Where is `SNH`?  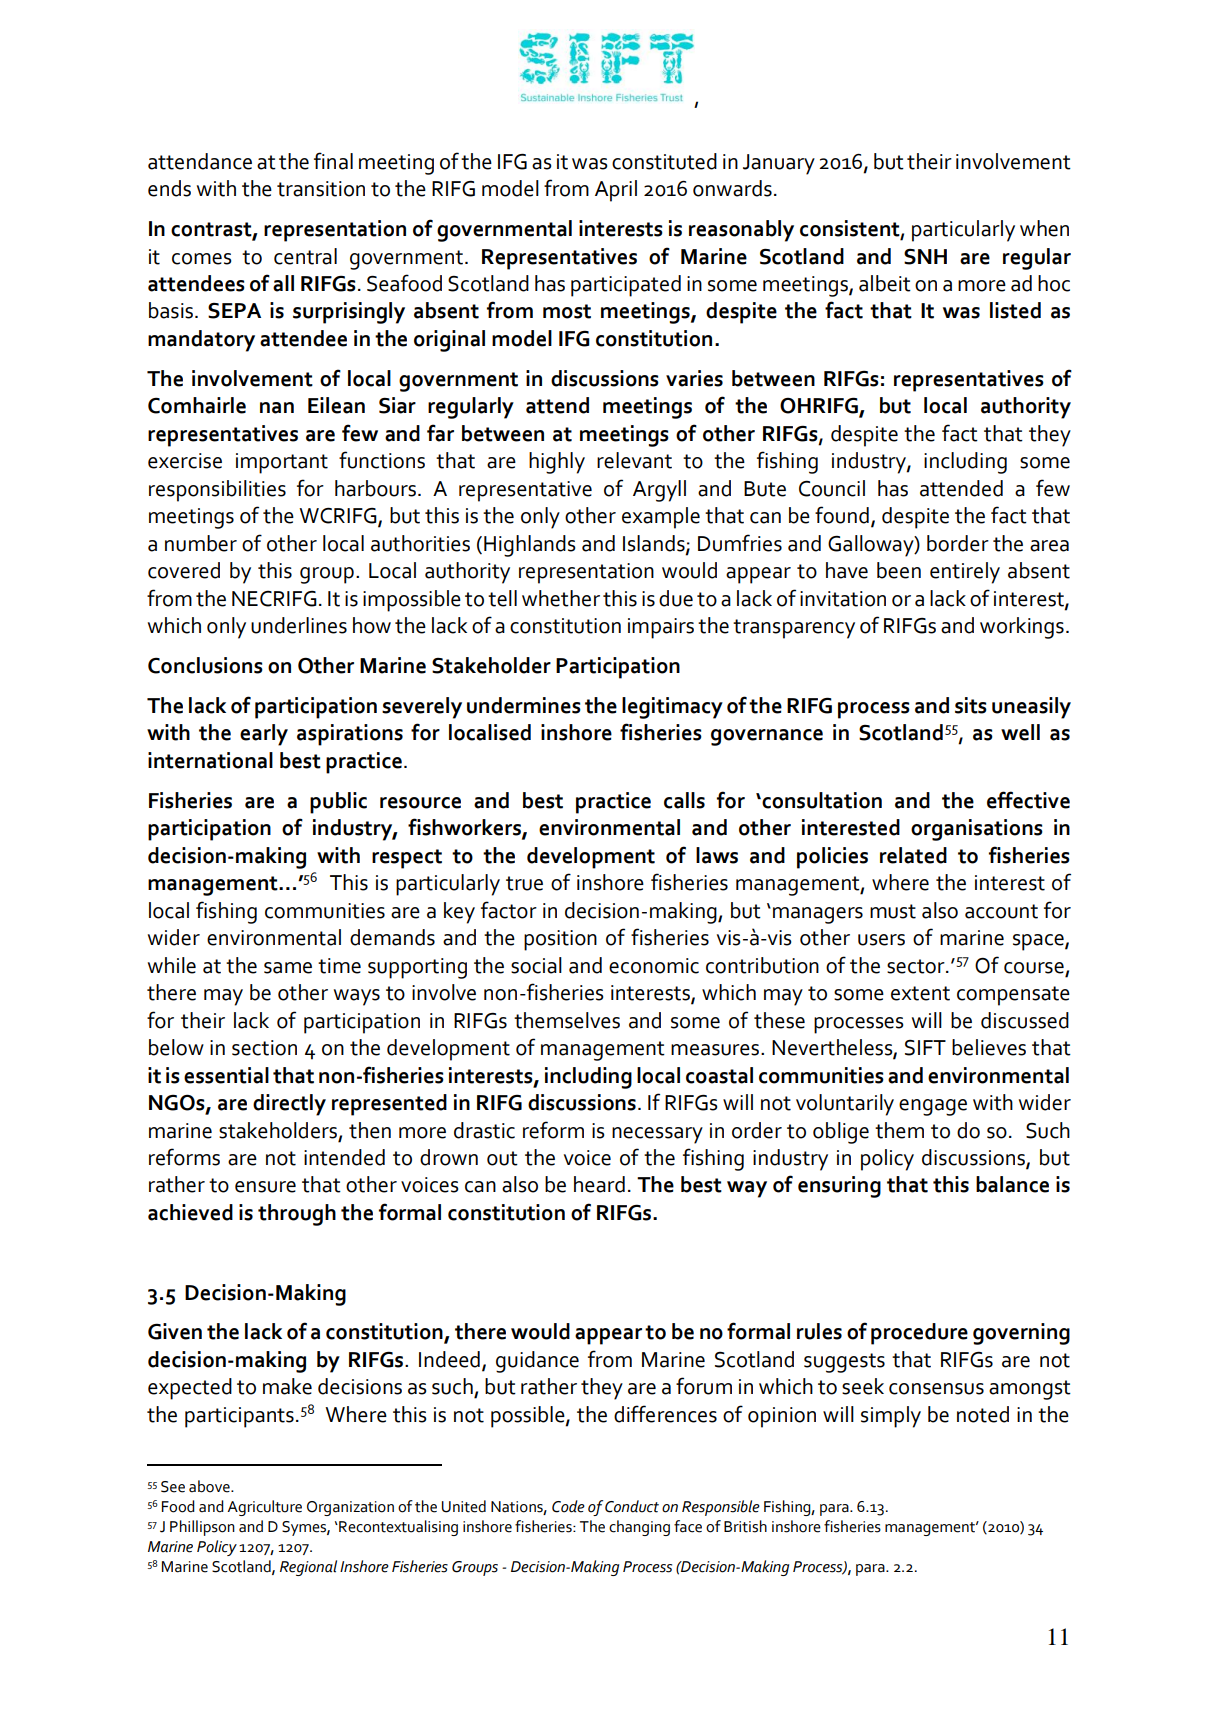
SNH is located at coordinates (925, 257).
